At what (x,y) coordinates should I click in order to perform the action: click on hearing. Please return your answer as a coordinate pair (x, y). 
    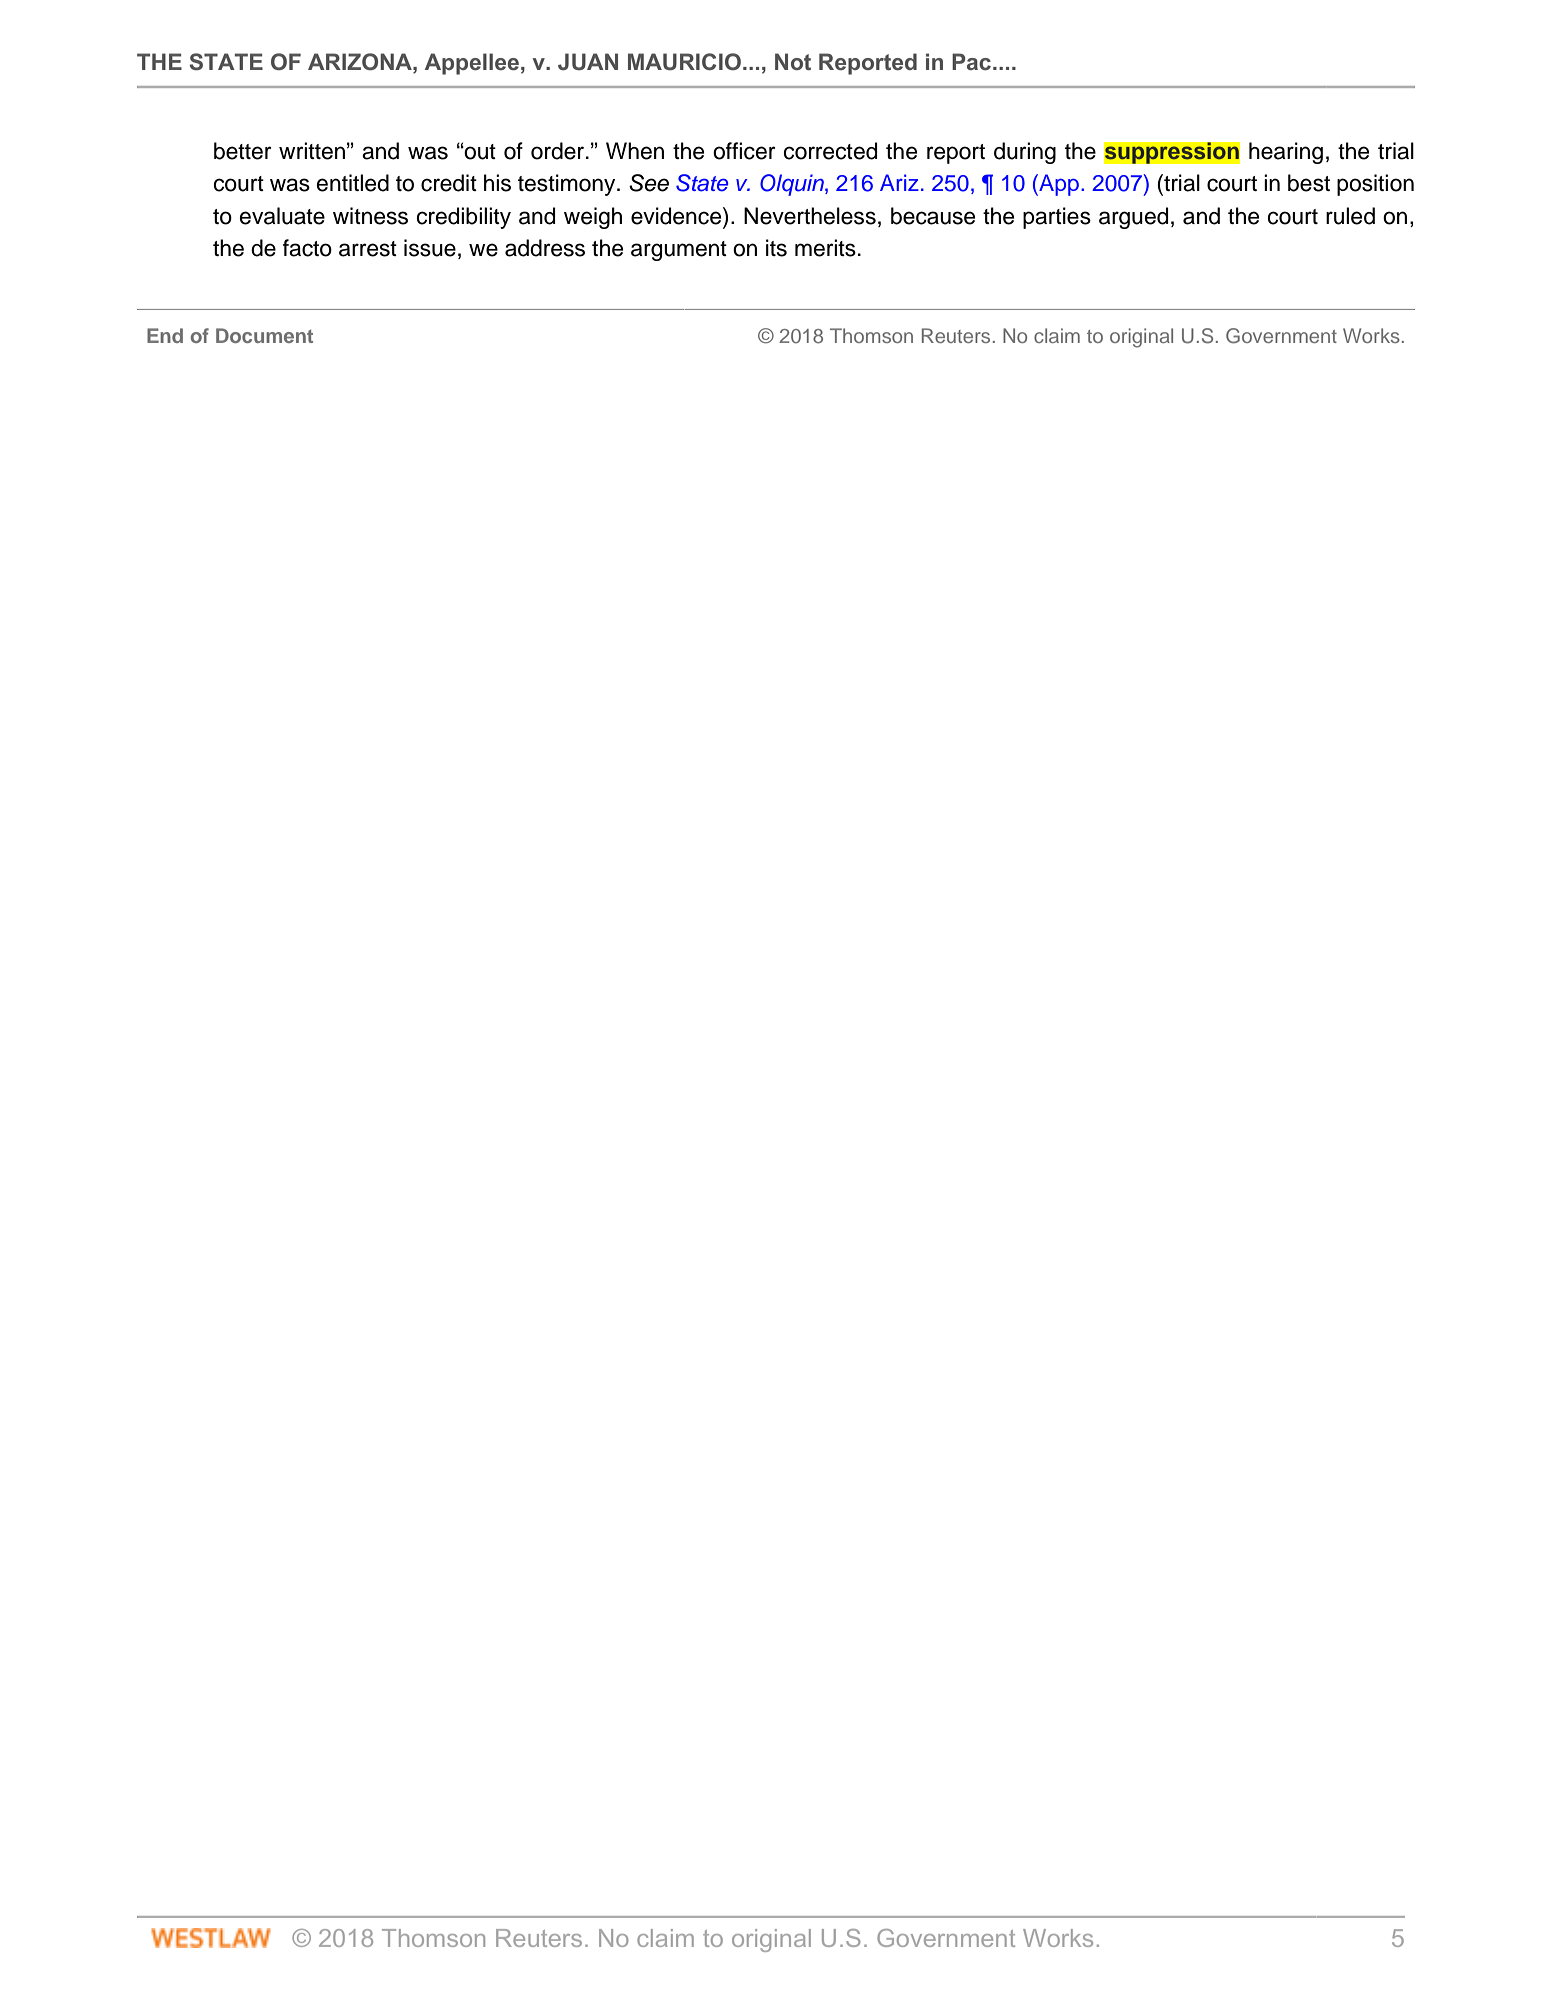
    Looking at the image, I should click on (1286, 153).
